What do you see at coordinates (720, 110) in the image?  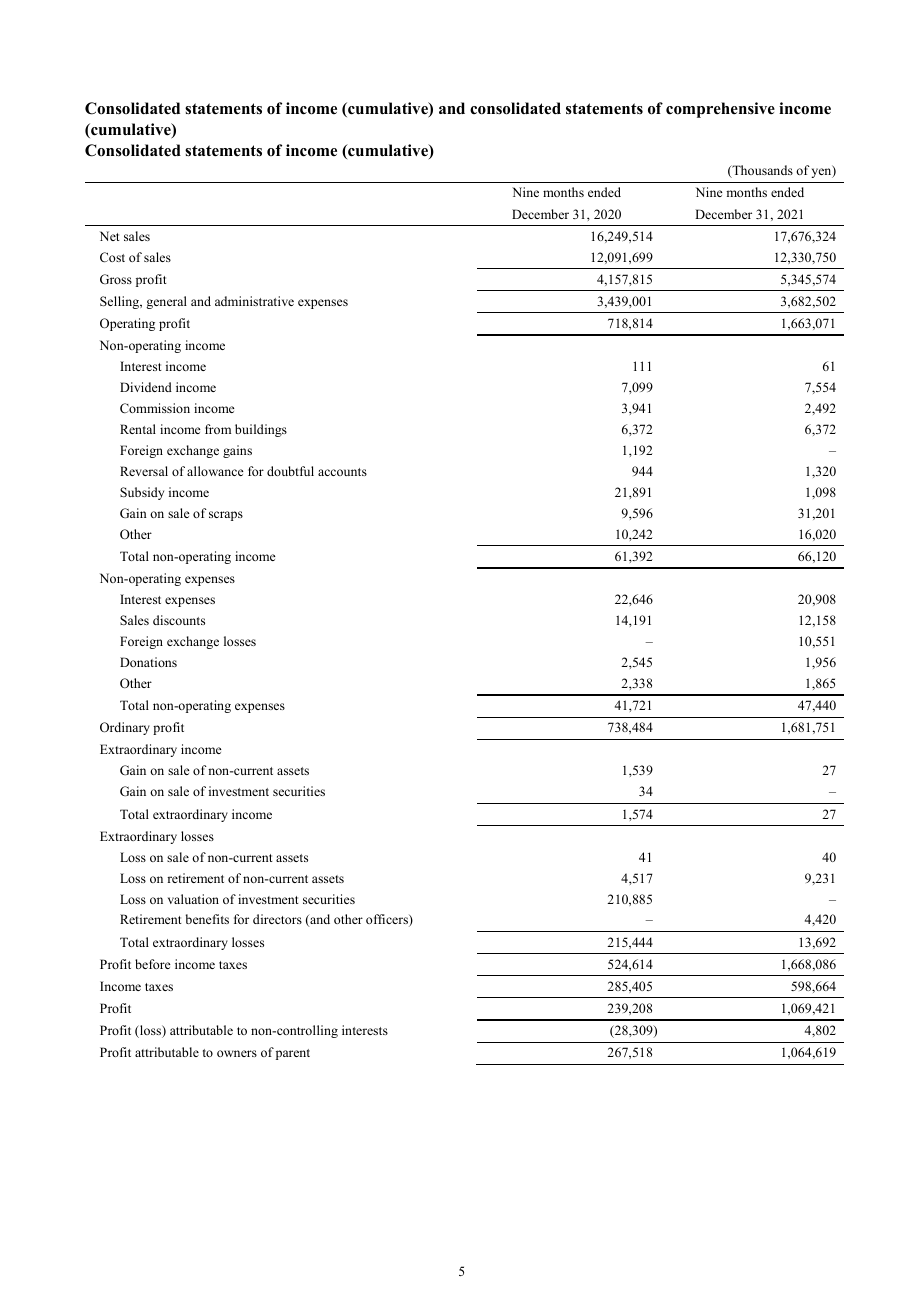 I see `comprehensive` at bounding box center [720, 110].
